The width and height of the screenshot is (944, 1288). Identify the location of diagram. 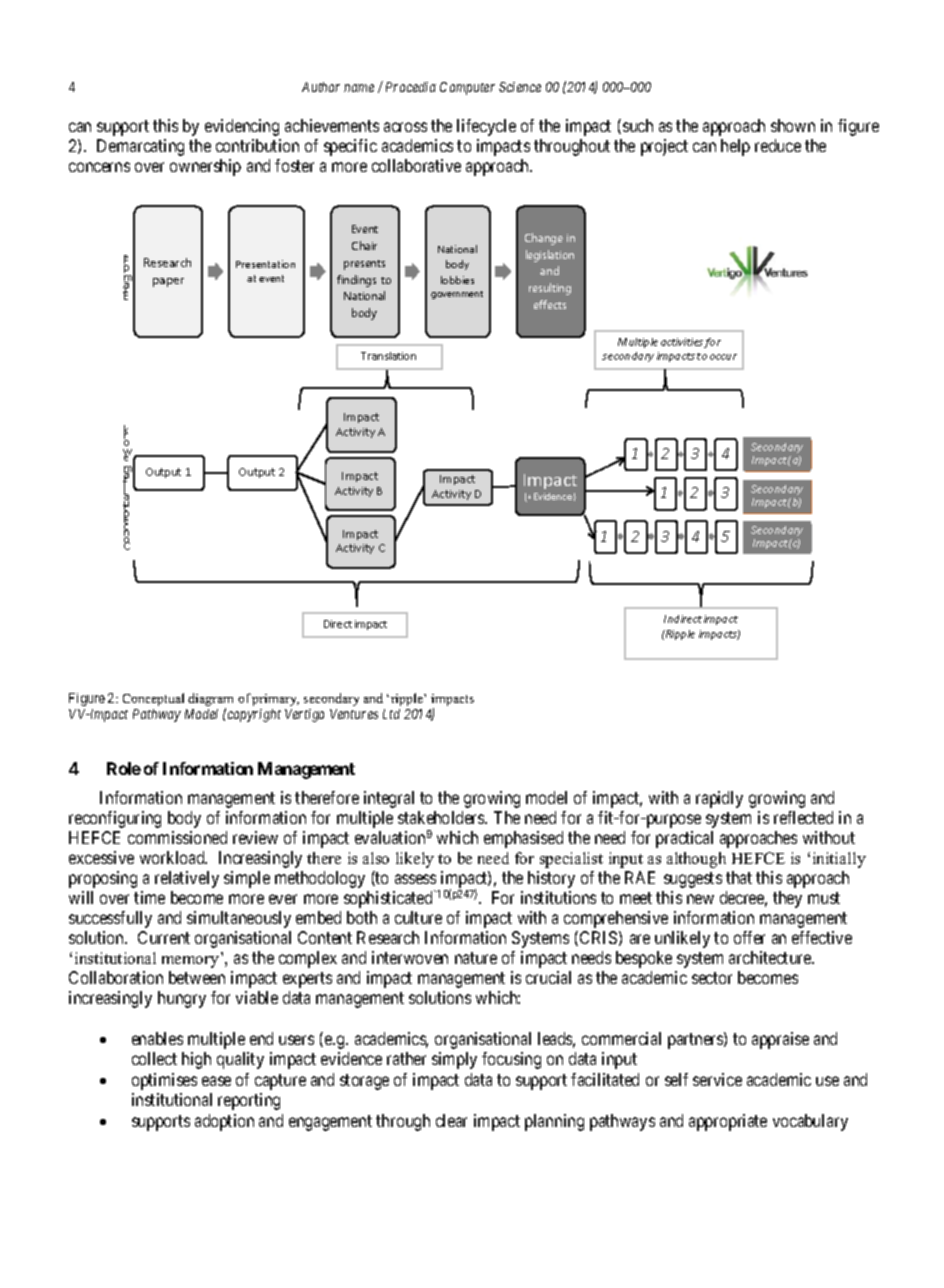
(210, 701).
